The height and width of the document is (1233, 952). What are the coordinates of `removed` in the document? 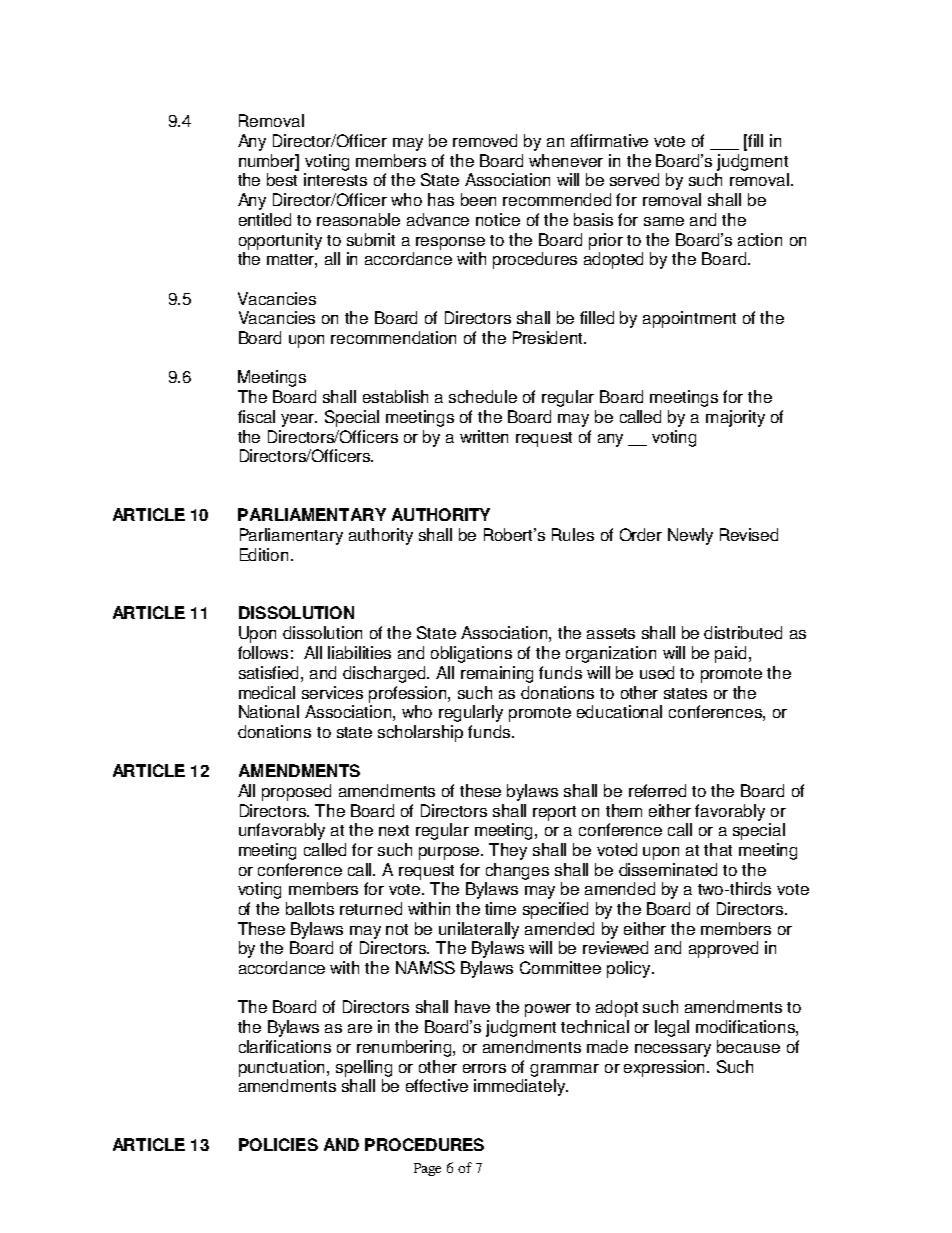 It's located at (485, 140).
